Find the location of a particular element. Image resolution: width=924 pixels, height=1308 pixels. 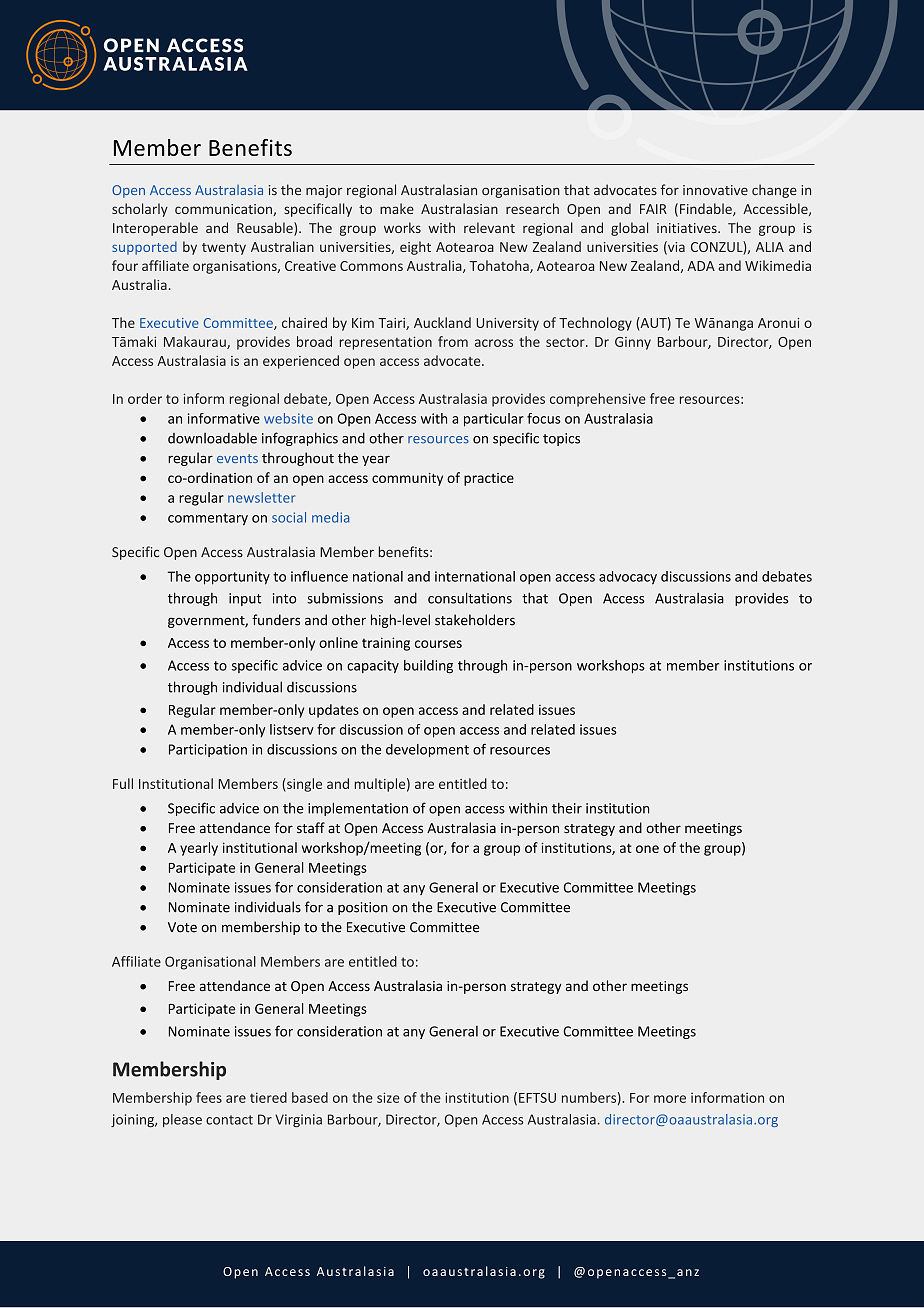

advocacy is located at coordinates (628, 578).
